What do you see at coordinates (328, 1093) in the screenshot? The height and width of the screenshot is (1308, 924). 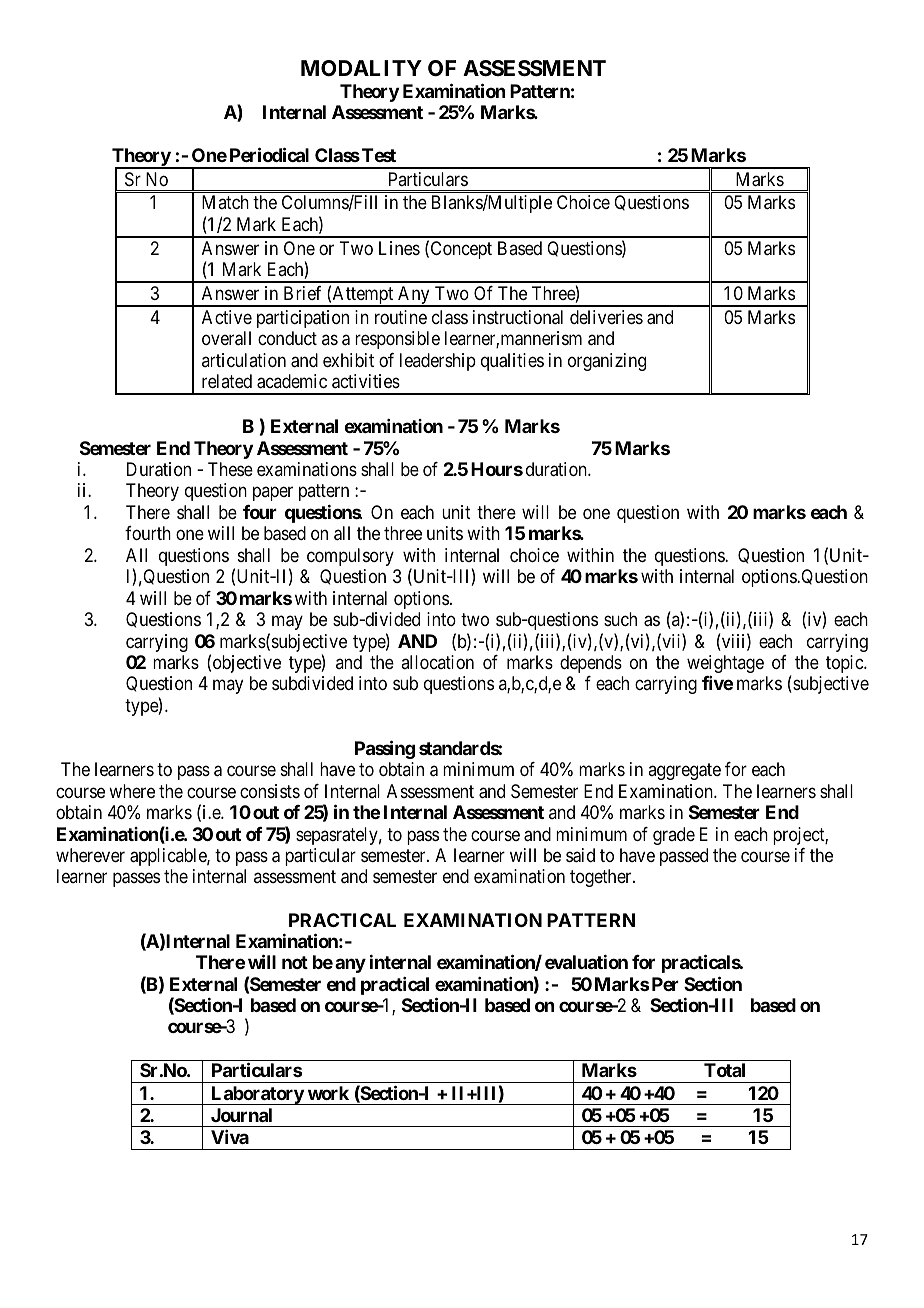 I see `work` at bounding box center [328, 1093].
